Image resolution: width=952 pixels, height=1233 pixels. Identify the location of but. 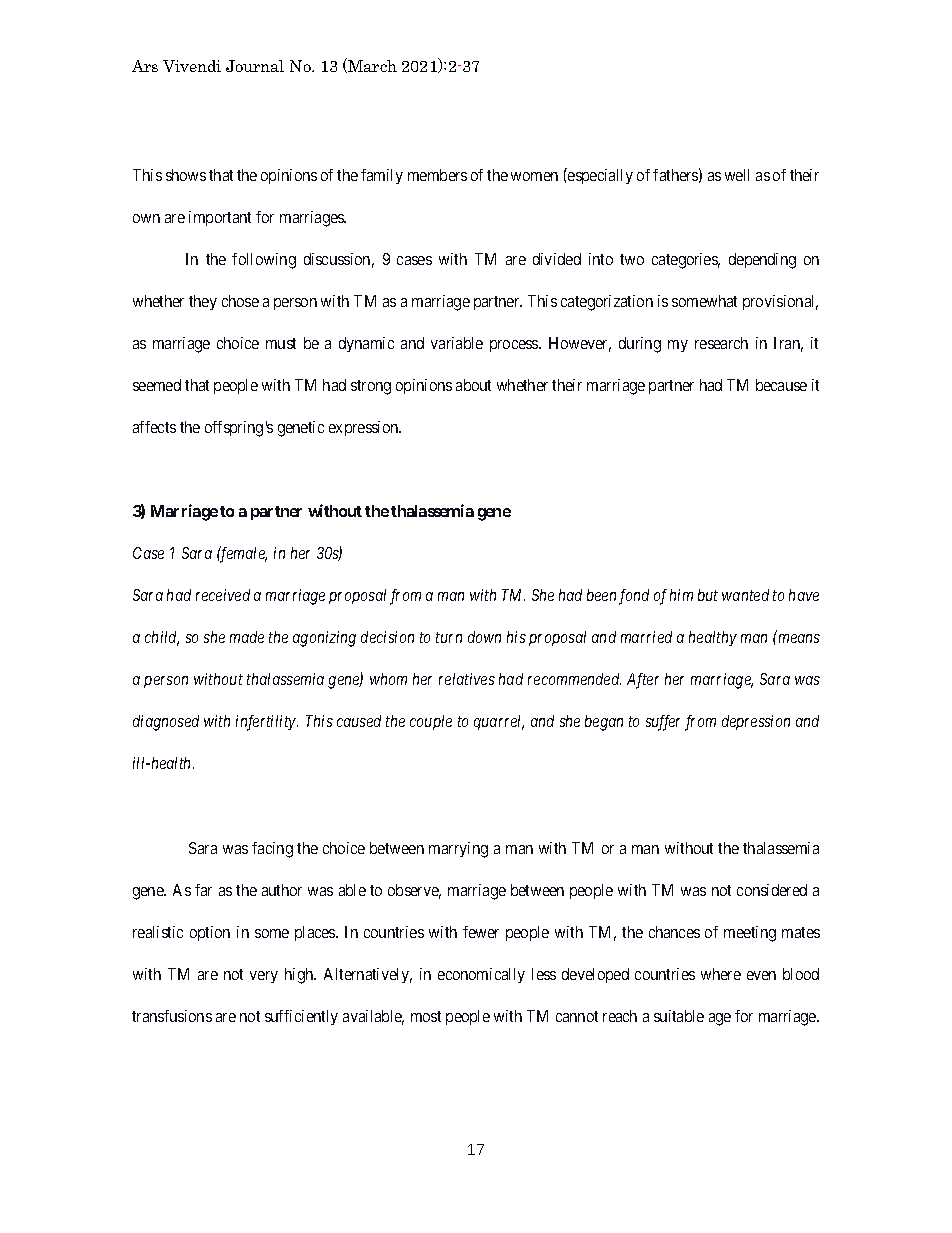
(708, 595).
